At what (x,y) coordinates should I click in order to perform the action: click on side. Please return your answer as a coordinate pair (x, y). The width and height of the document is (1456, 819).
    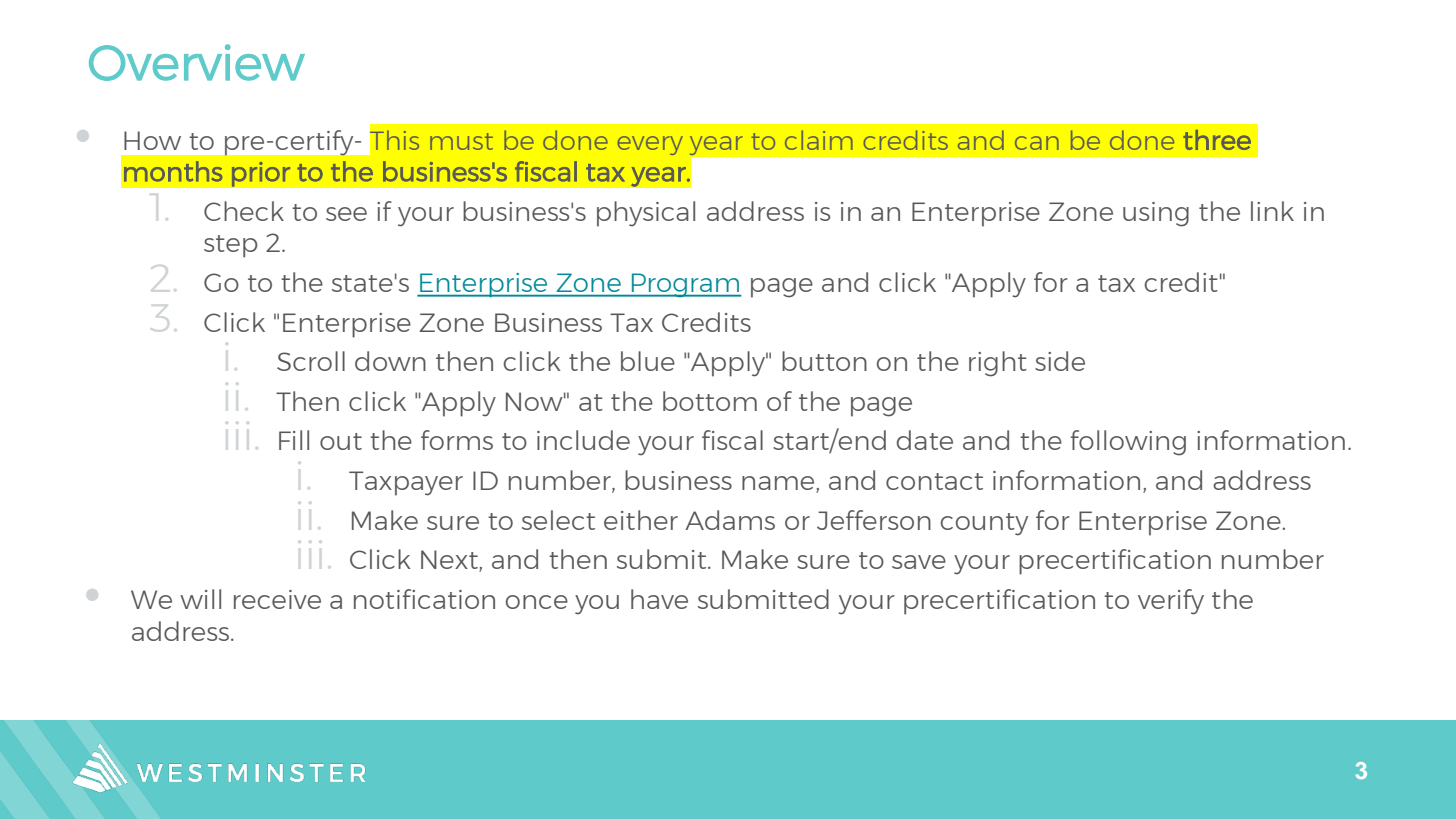
    Looking at the image, I should click on (1060, 361).
